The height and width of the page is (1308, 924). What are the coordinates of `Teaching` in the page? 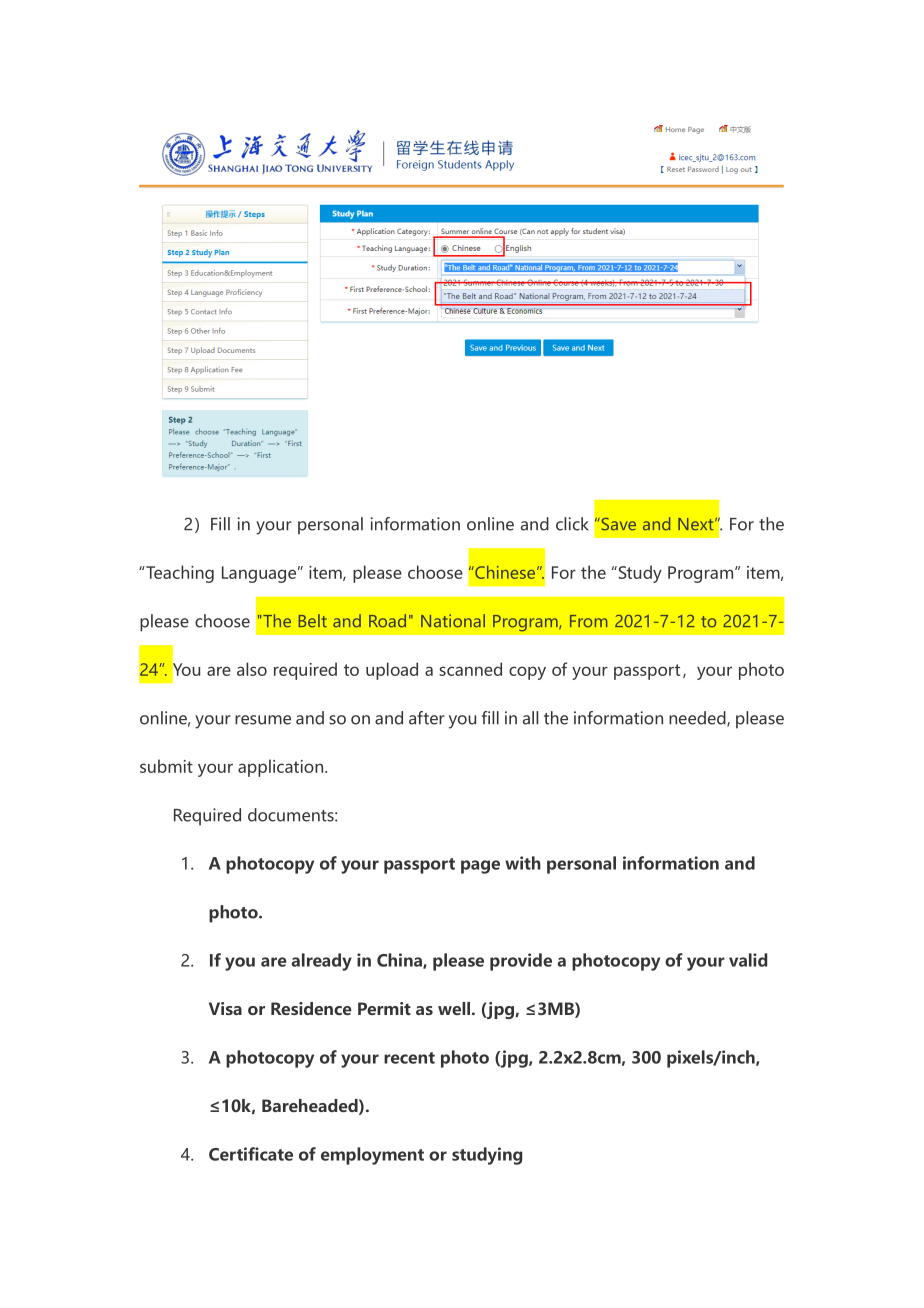 It's located at (179, 574).
